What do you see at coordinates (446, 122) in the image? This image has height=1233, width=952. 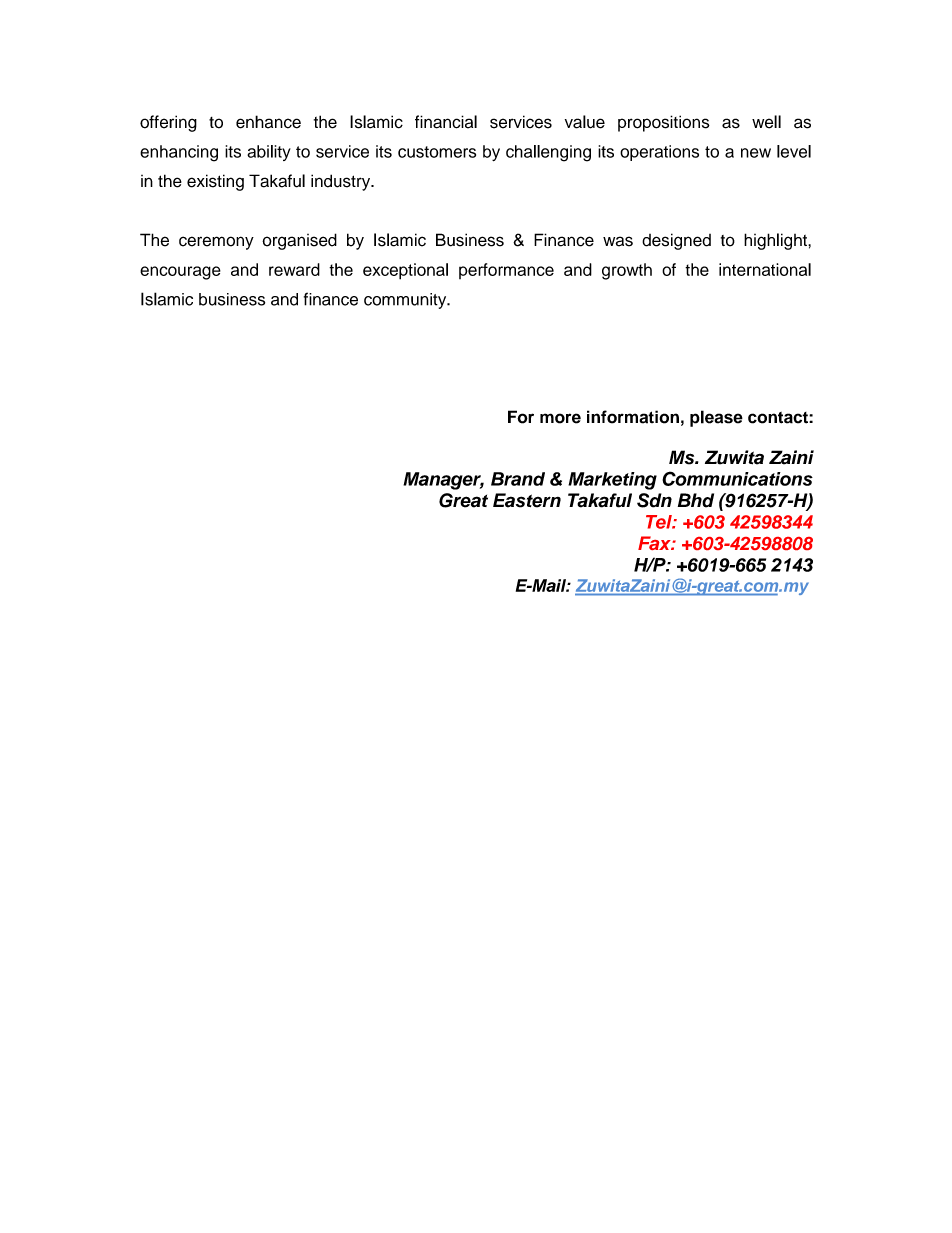 I see `financial` at bounding box center [446, 122].
